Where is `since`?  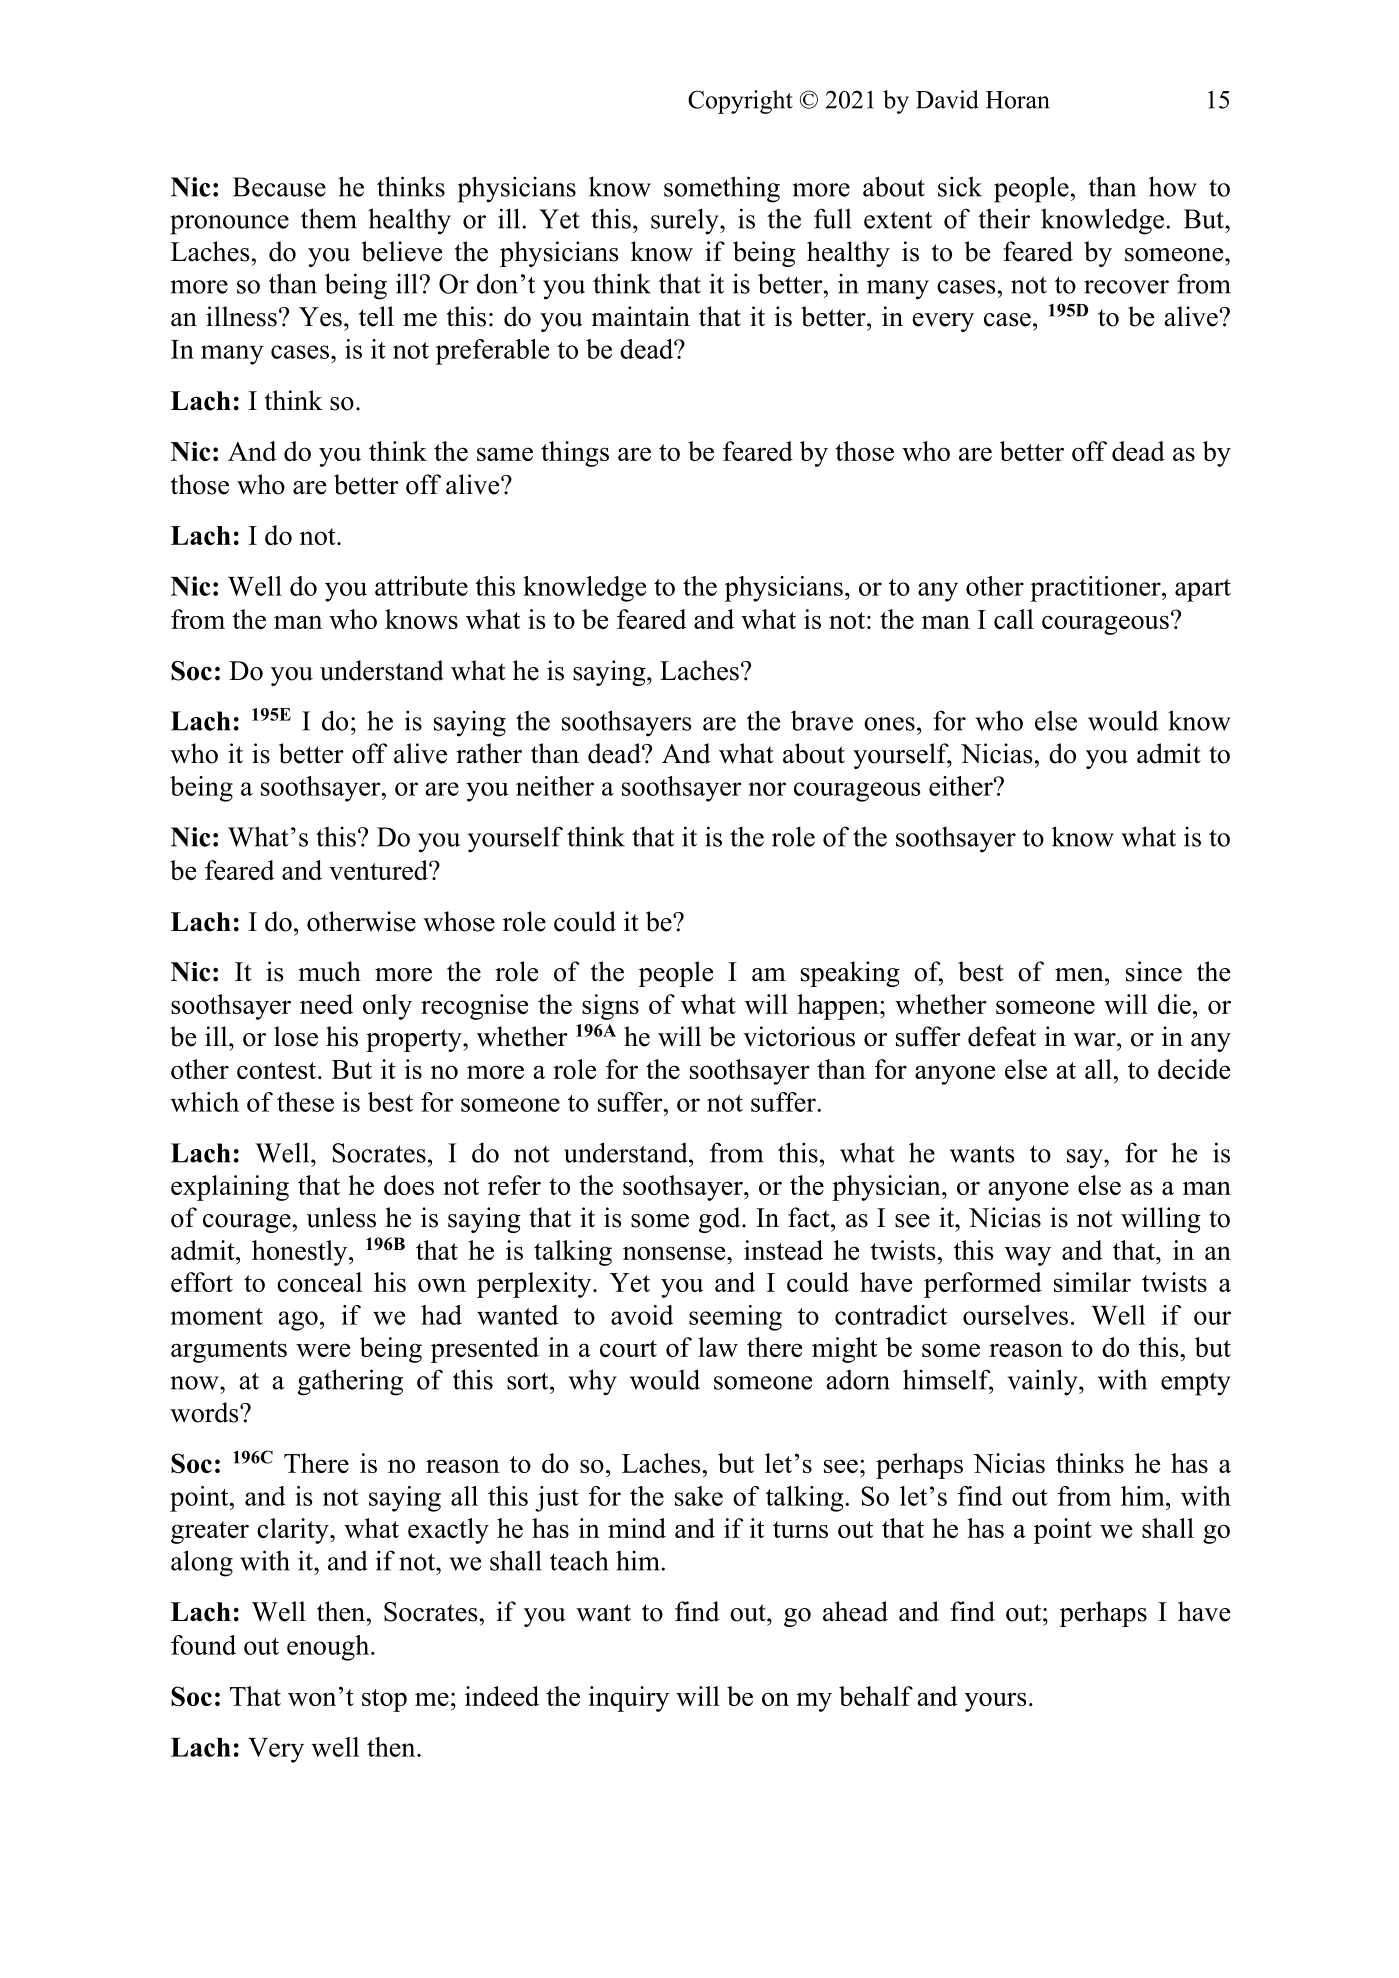 since is located at coordinates (1154, 971).
